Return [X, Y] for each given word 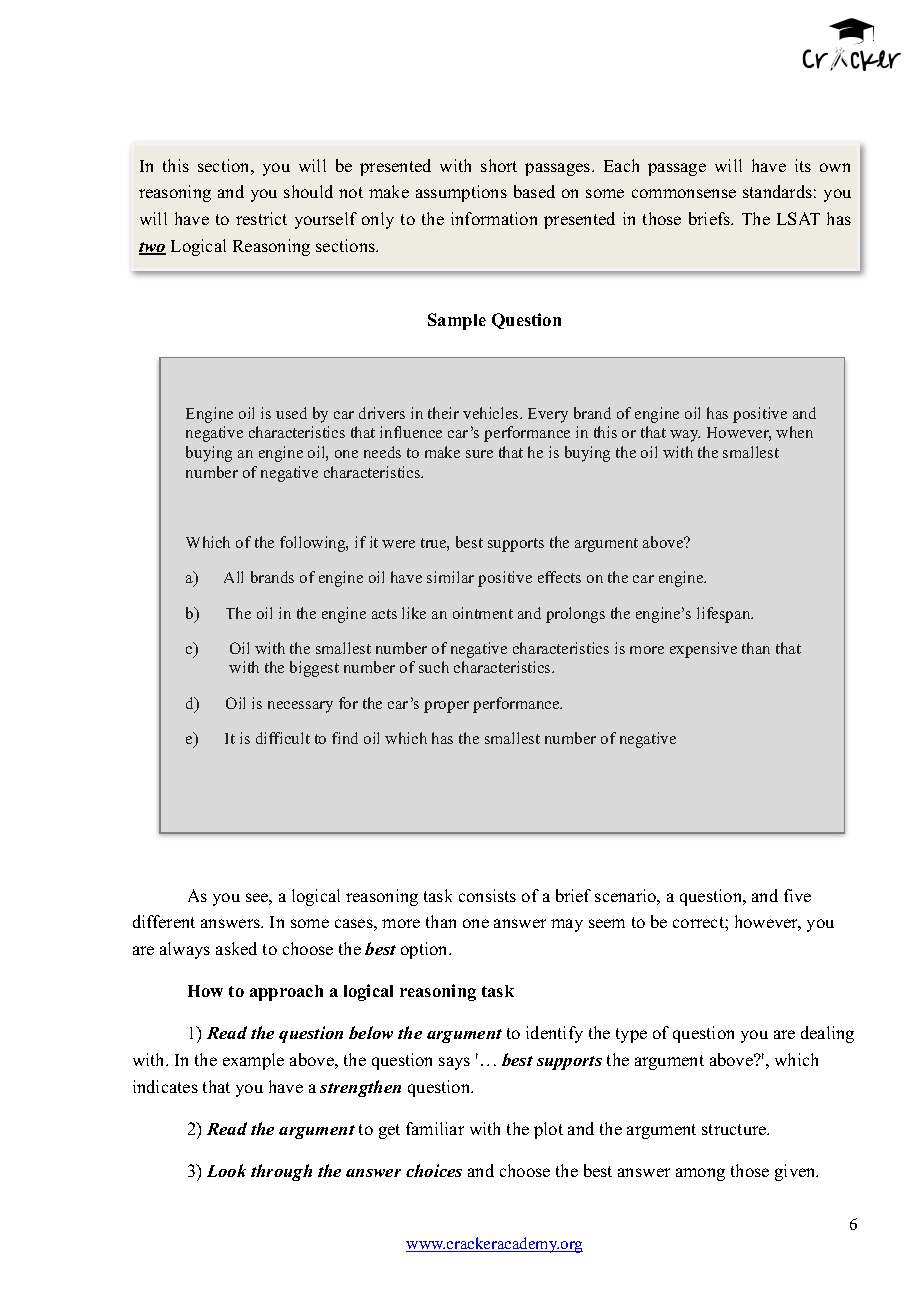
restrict [261, 218]
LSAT [798, 218]
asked [236, 948]
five [797, 895]
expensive [703, 650]
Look [226, 1170]
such [434, 667]
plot [548, 1130]
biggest [314, 669]
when [794, 432]
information [494, 218]
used [291, 413]
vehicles [492, 413]
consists [487, 895]
